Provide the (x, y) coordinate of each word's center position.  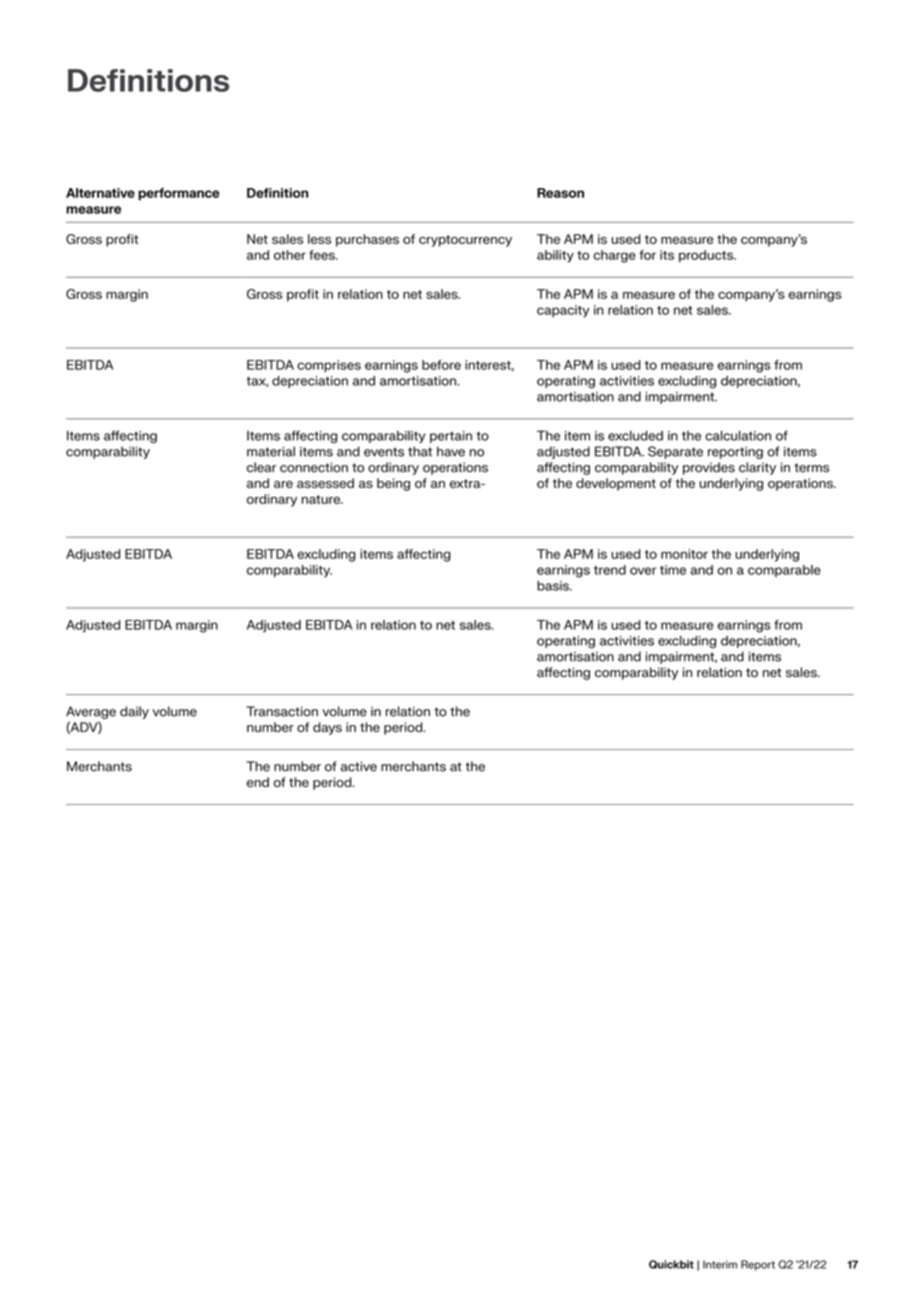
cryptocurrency (465, 241)
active (359, 766)
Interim (720, 1264)
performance (179, 194)
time (673, 570)
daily (134, 712)
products (707, 256)
